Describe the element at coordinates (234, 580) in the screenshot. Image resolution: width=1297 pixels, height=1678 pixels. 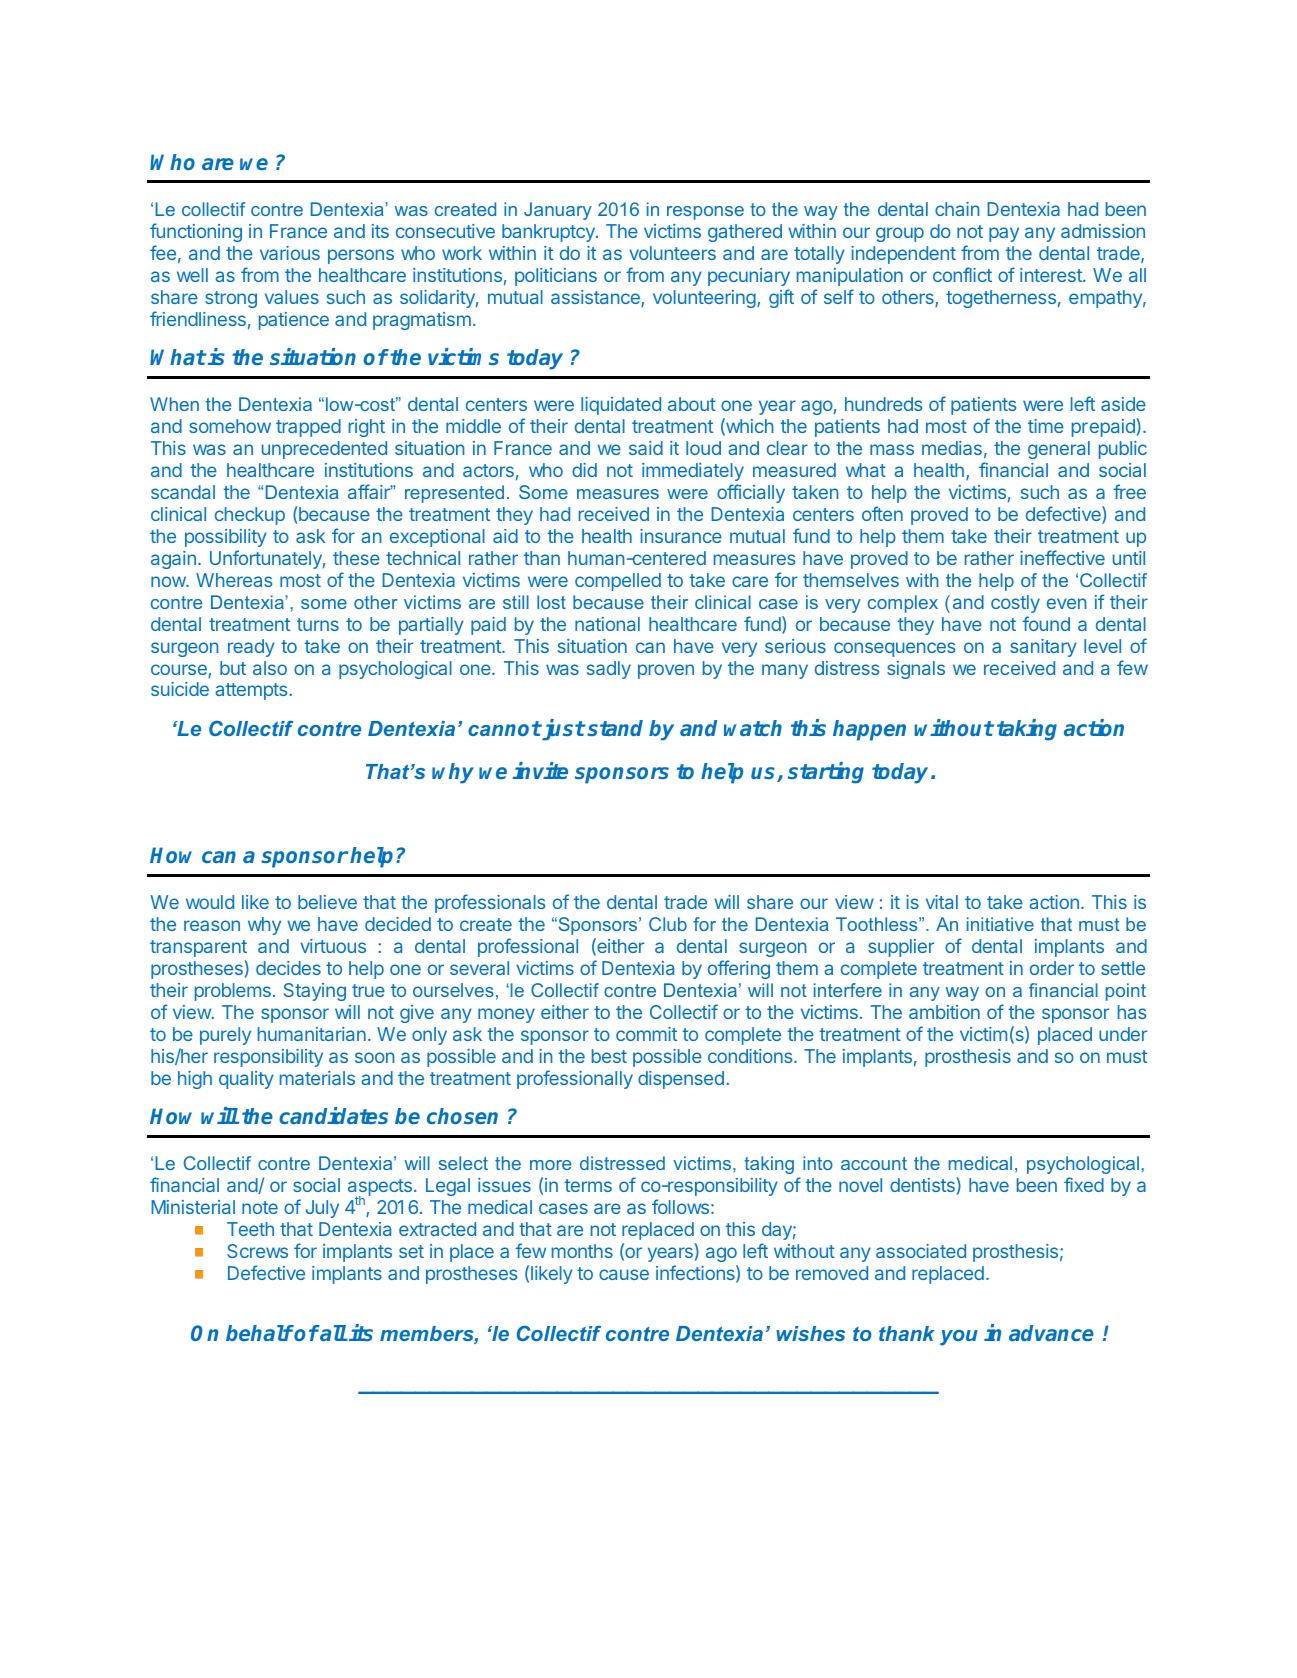
I see `Whereas` at that location.
